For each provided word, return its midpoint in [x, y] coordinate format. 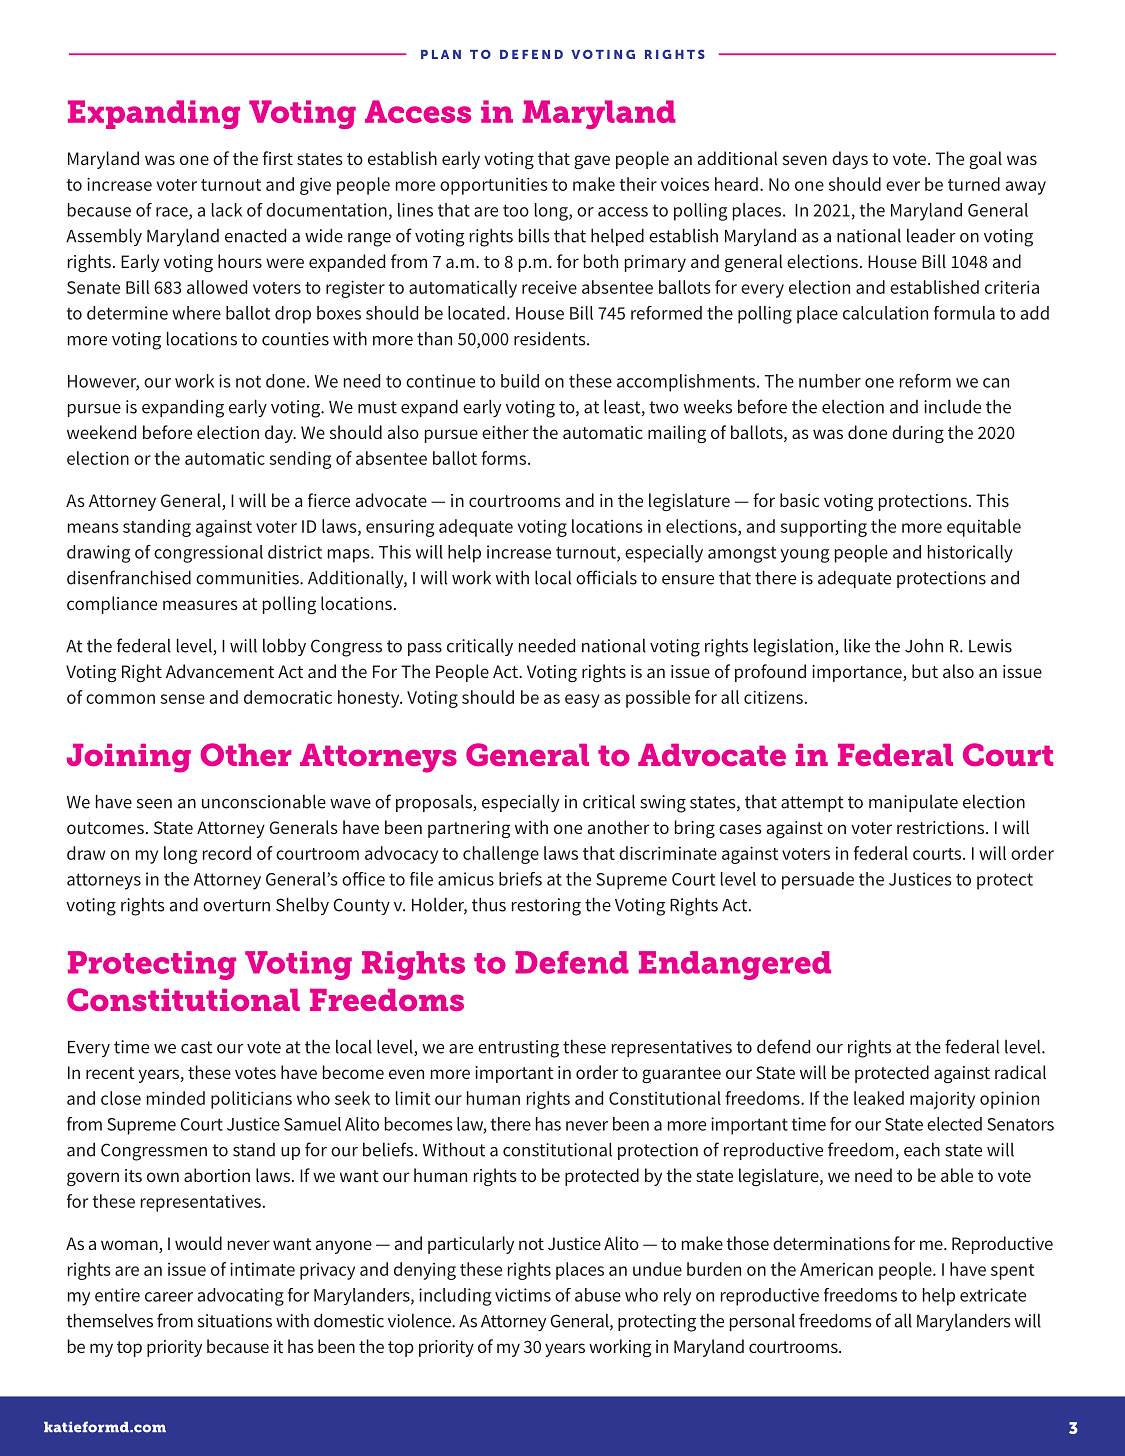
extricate [993, 1295]
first [278, 158]
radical [1020, 1072]
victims [523, 1295]
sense [183, 699]
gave [592, 162]
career [169, 1297]
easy [582, 701]
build [520, 381]
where [196, 313]
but [925, 671]
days [850, 160]
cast [196, 1047]
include [952, 406]
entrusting [518, 1049]
